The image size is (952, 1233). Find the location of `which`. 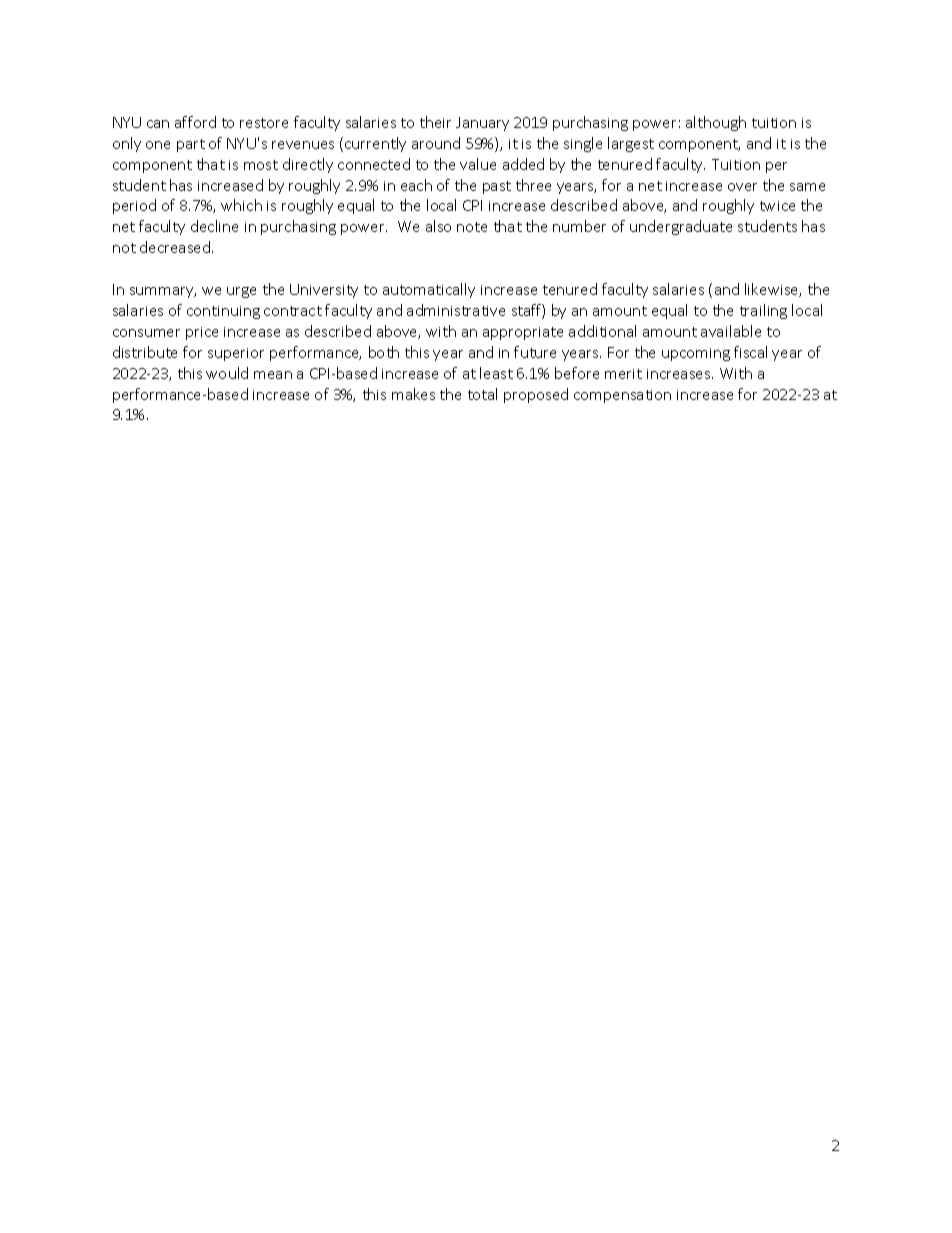

which is located at coordinates (241, 205).
